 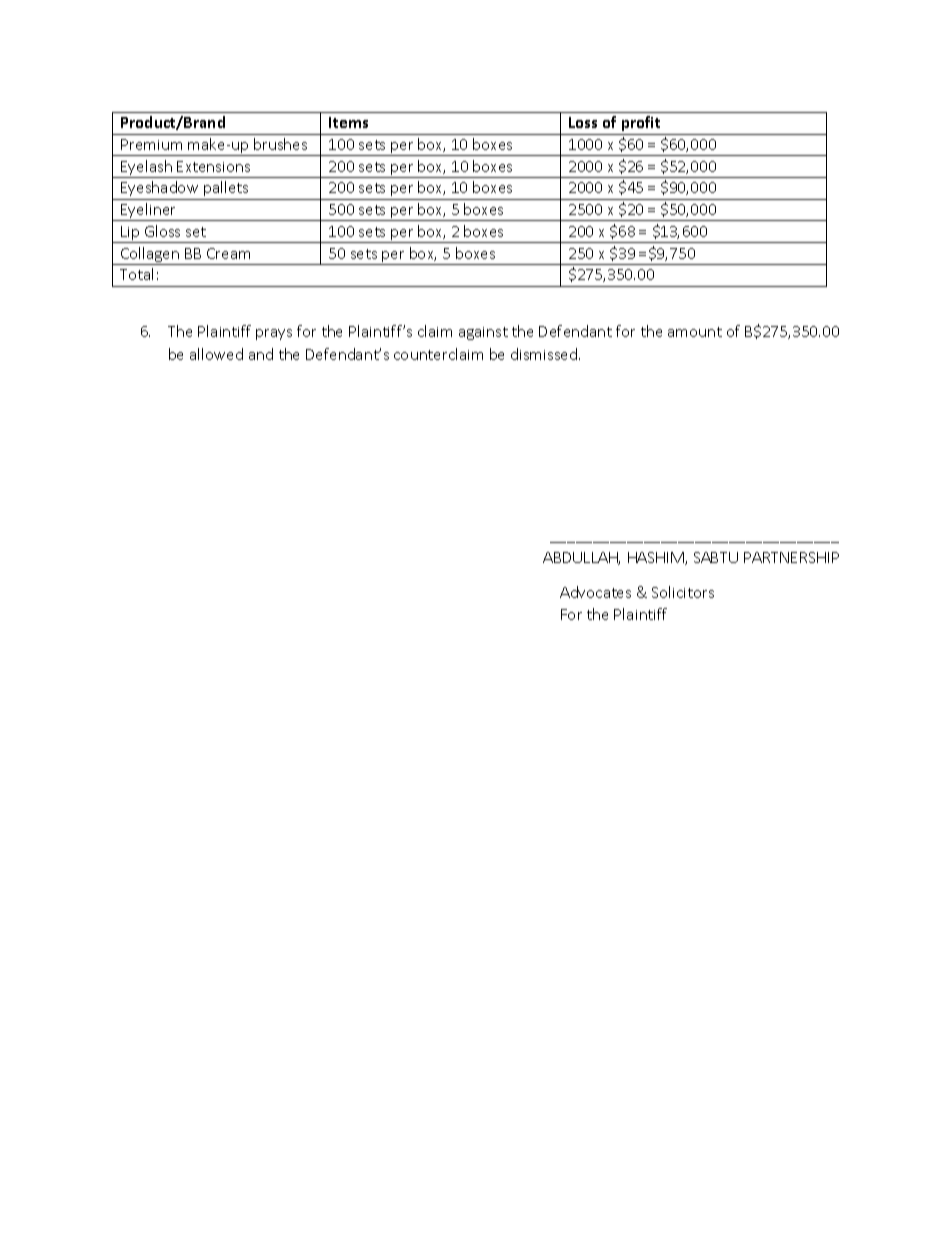 What do you see at coordinates (595, 592) in the page?
I see `Advocates` at bounding box center [595, 592].
